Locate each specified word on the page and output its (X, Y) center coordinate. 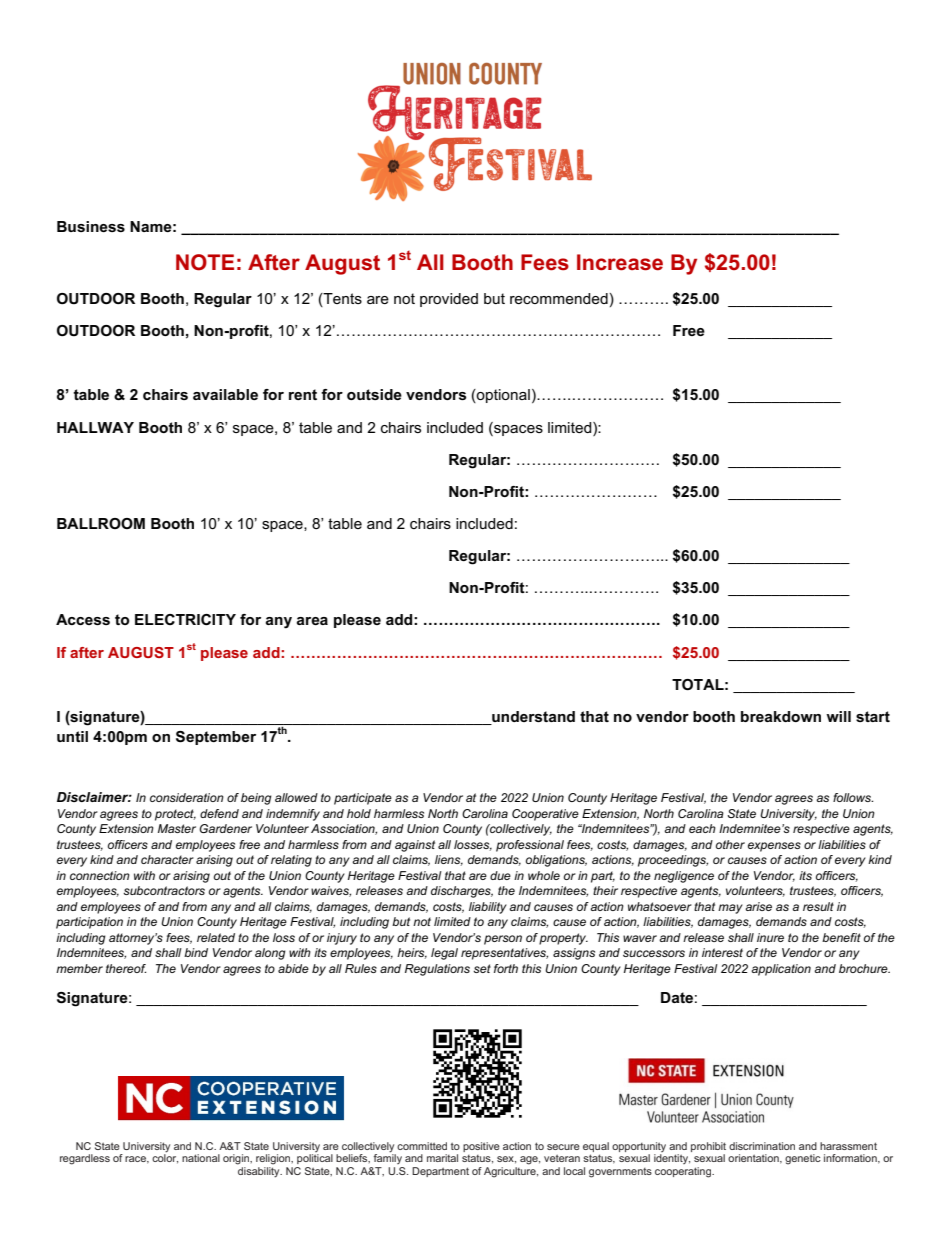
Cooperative (545, 815)
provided (449, 300)
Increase (620, 262)
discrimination (762, 1146)
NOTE (205, 262)
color (165, 1158)
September (216, 738)
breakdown (781, 716)
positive (481, 1147)
